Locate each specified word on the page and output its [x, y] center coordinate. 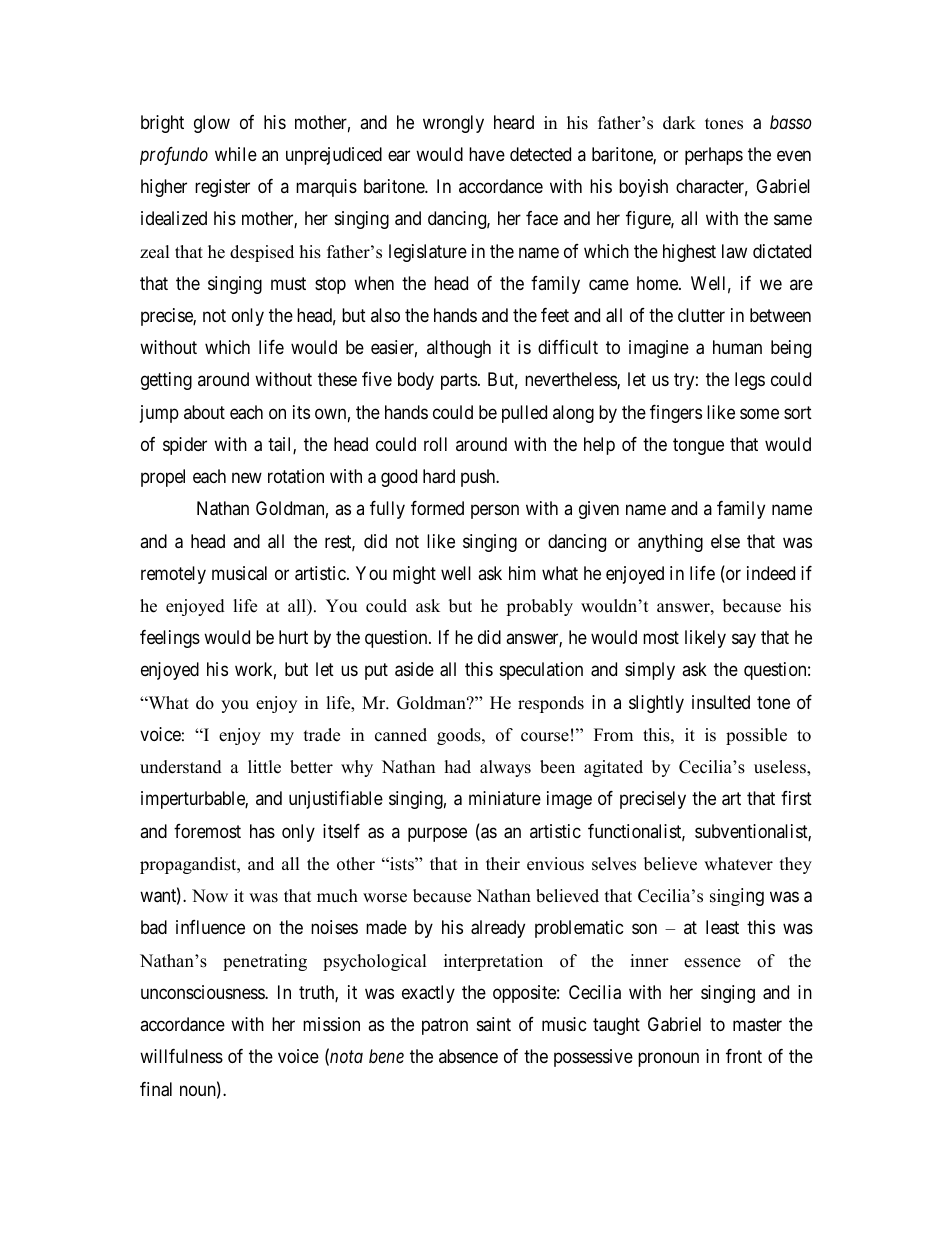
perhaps [714, 156]
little [264, 767]
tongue [698, 446]
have [487, 154]
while [236, 154]
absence [468, 1056]
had [458, 767]
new [247, 478]
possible [756, 736]
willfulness [181, 1056]
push [479, 478]
